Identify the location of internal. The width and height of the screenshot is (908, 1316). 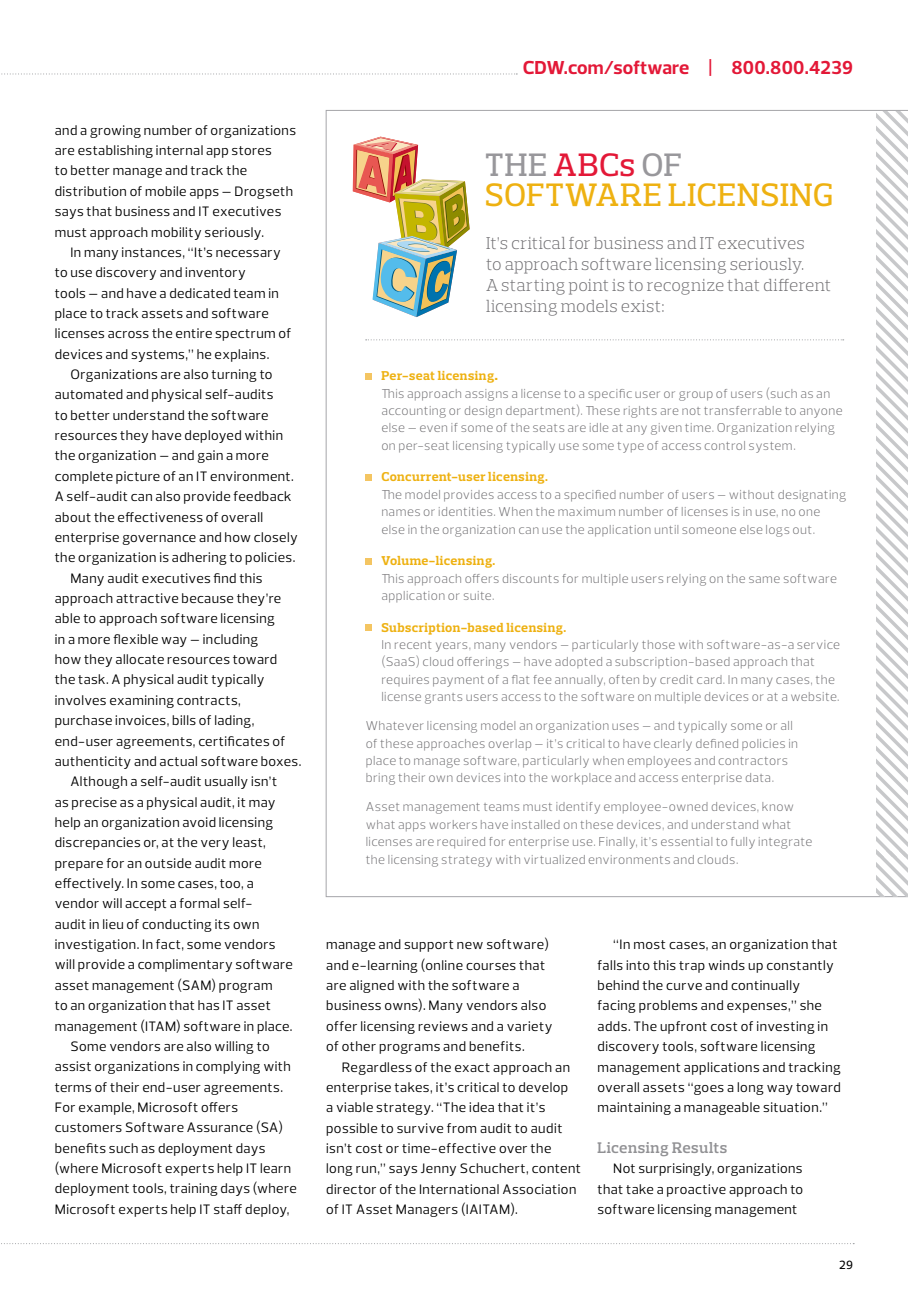
(179, 150).
